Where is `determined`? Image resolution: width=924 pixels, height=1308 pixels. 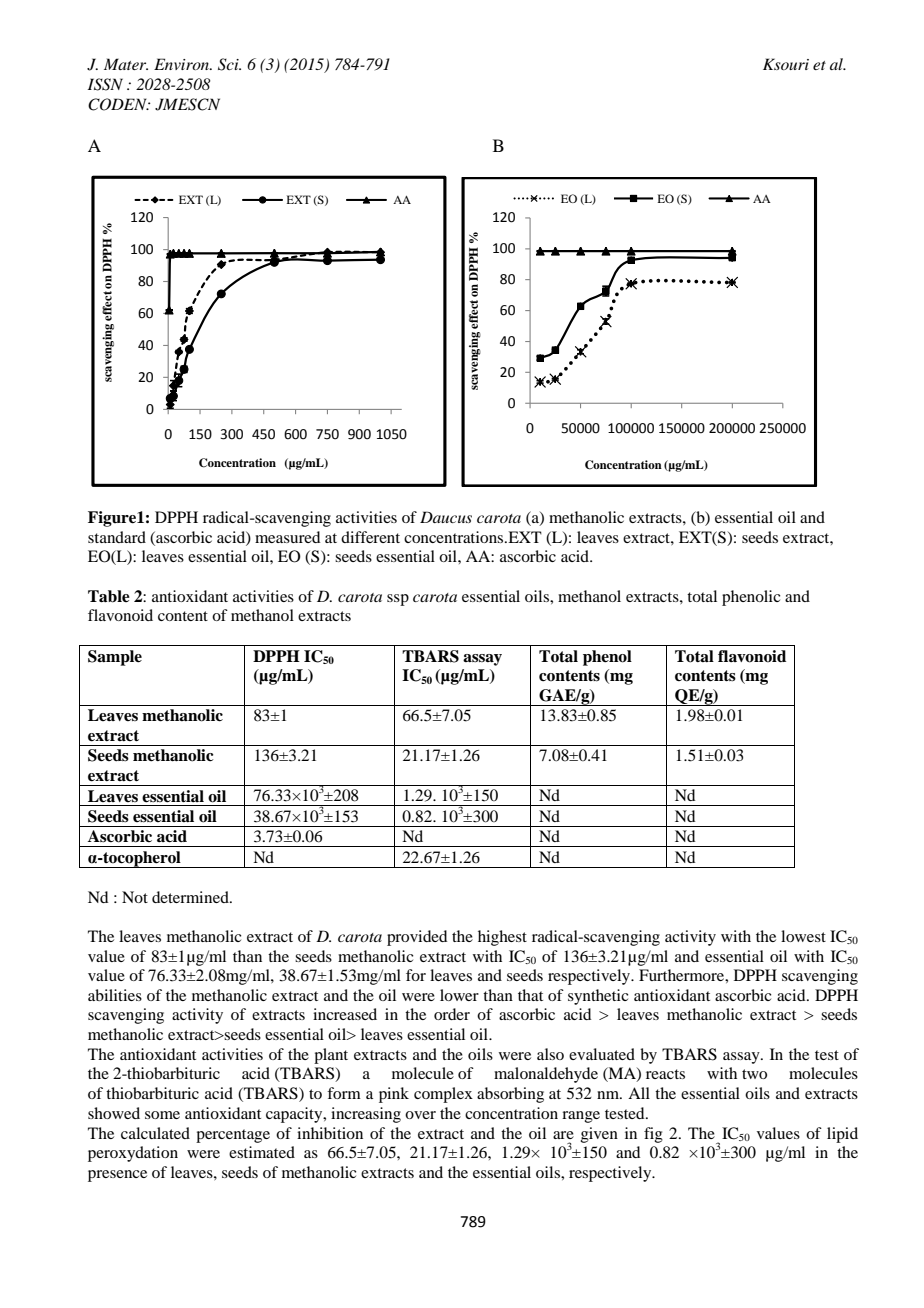 determined is located at coordinates (191, 897).
